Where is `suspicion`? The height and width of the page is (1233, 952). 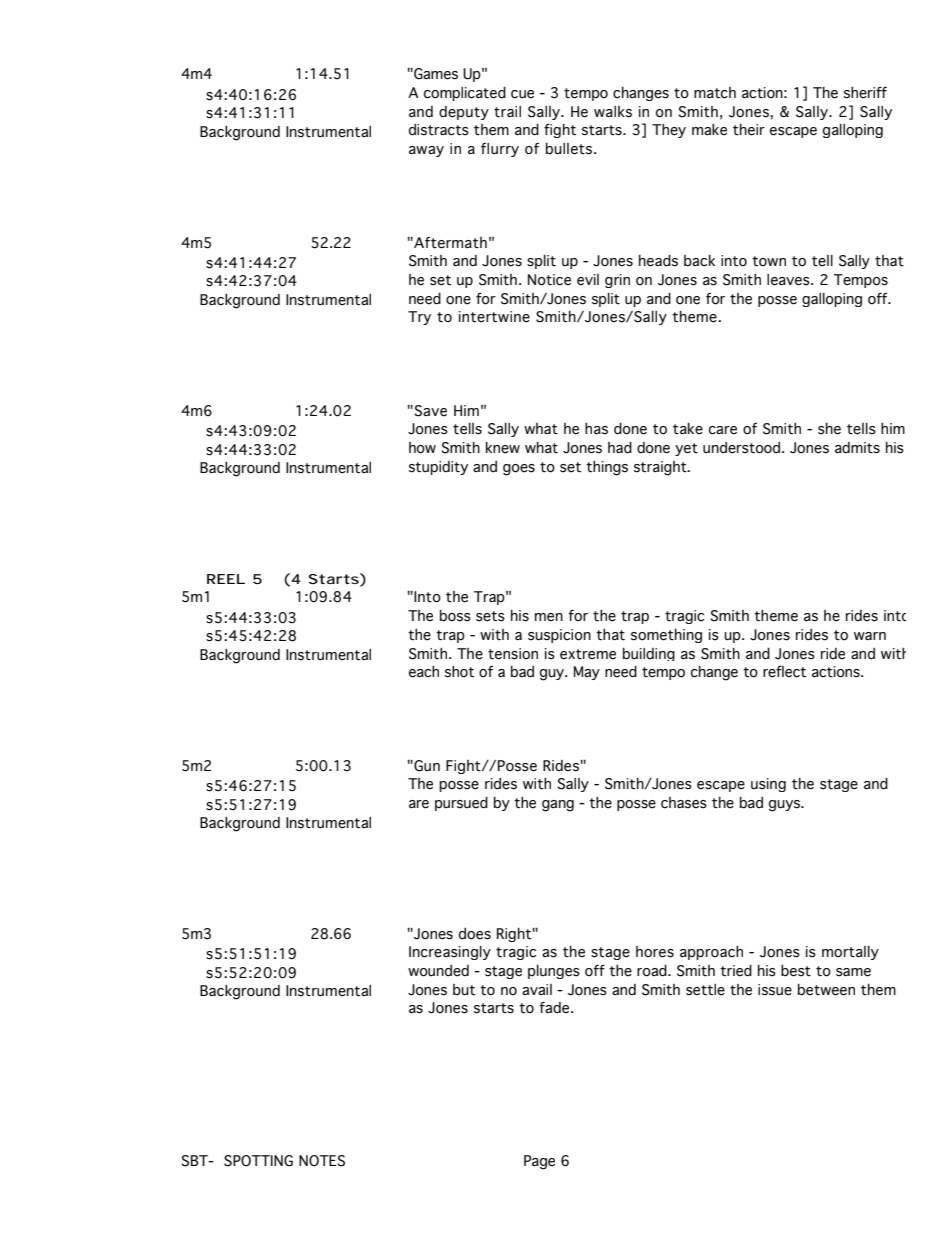 suspicion is located at coordinates (559, 636).
